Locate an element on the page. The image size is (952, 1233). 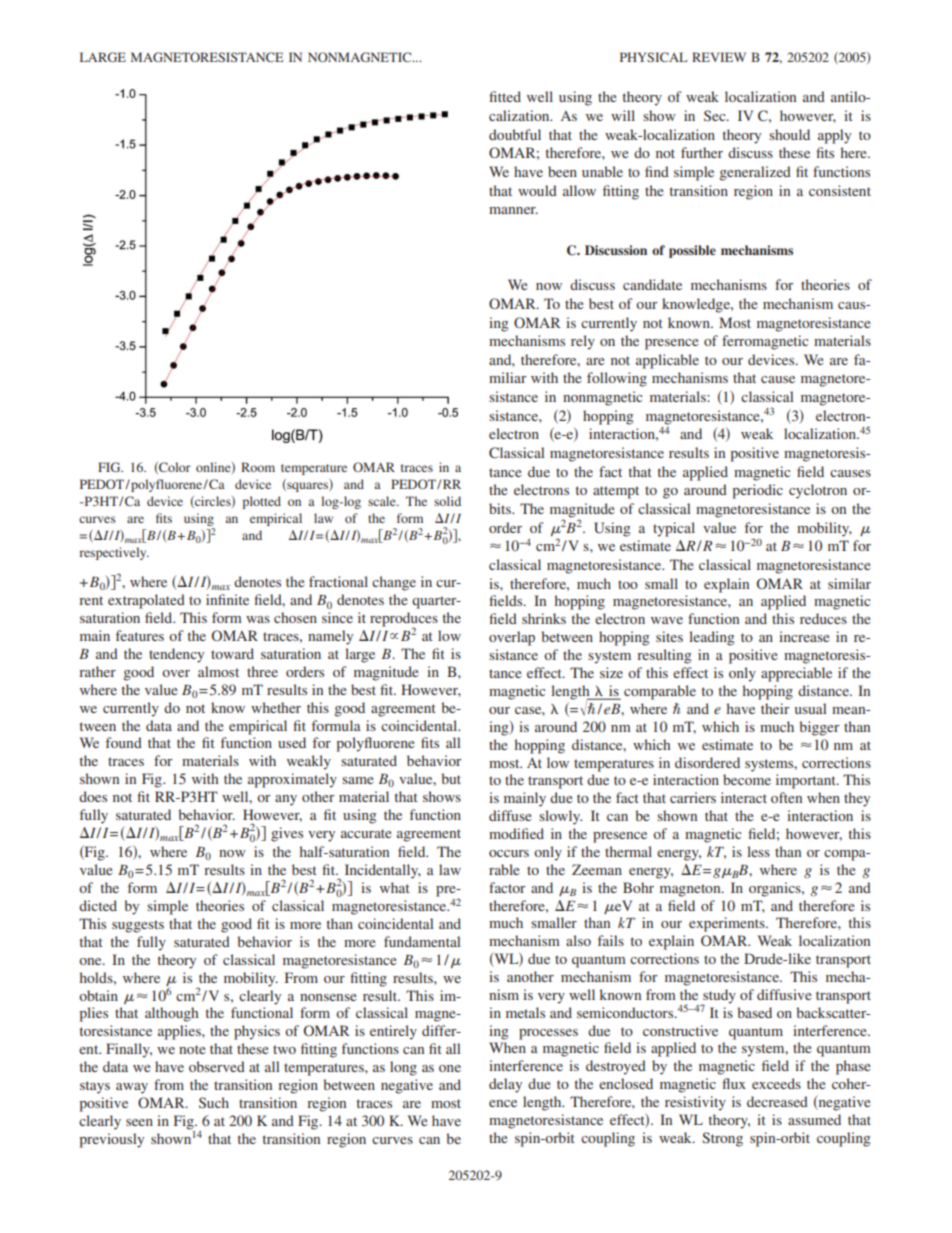
occurs is located at coordinates (509, 853).
